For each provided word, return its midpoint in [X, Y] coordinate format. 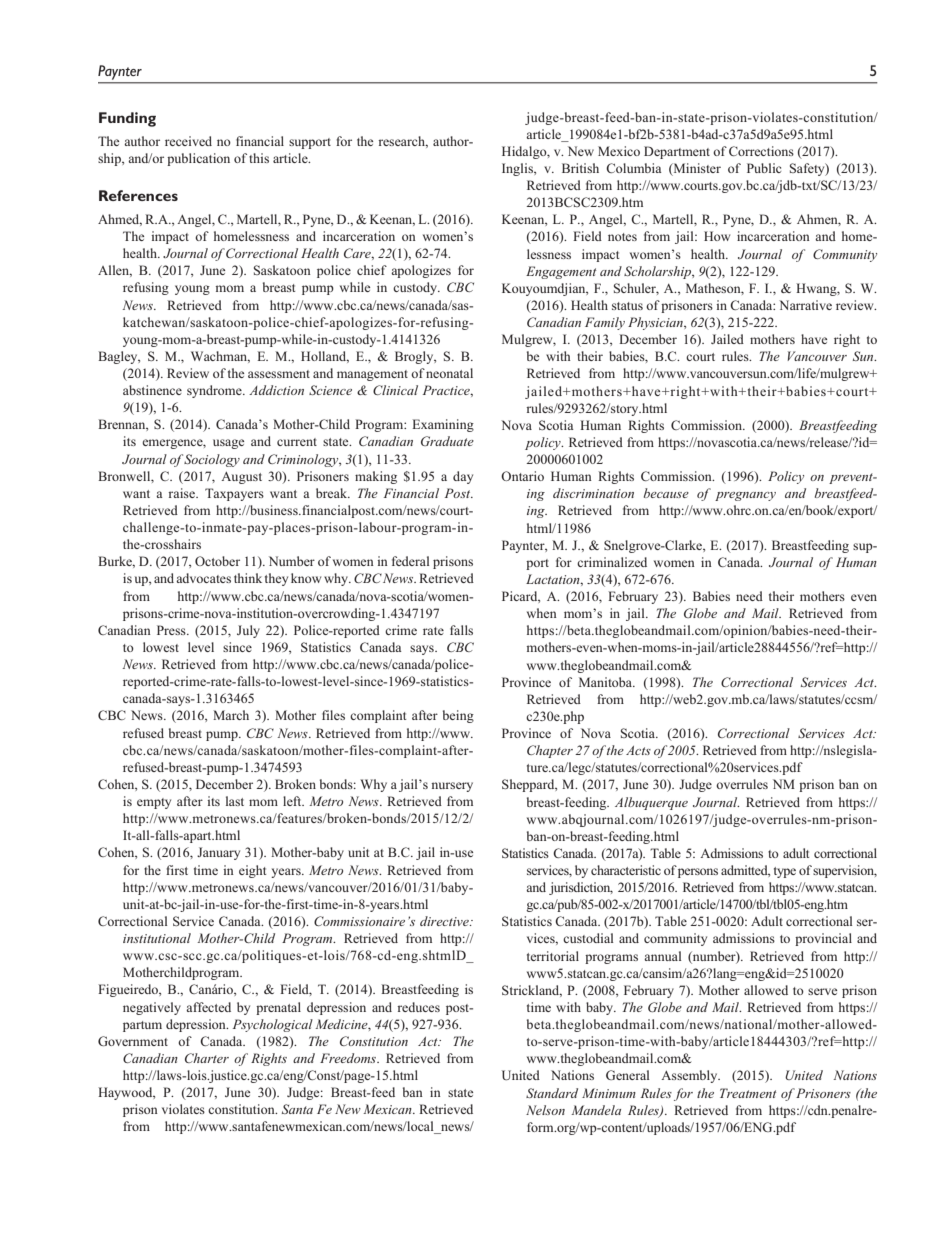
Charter [207, 1058]
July [248, 631]
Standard [552, 1093]
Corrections [761, 151]
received [188, 141]
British [580, 168]
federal [411, 561]
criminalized [612, 562]
